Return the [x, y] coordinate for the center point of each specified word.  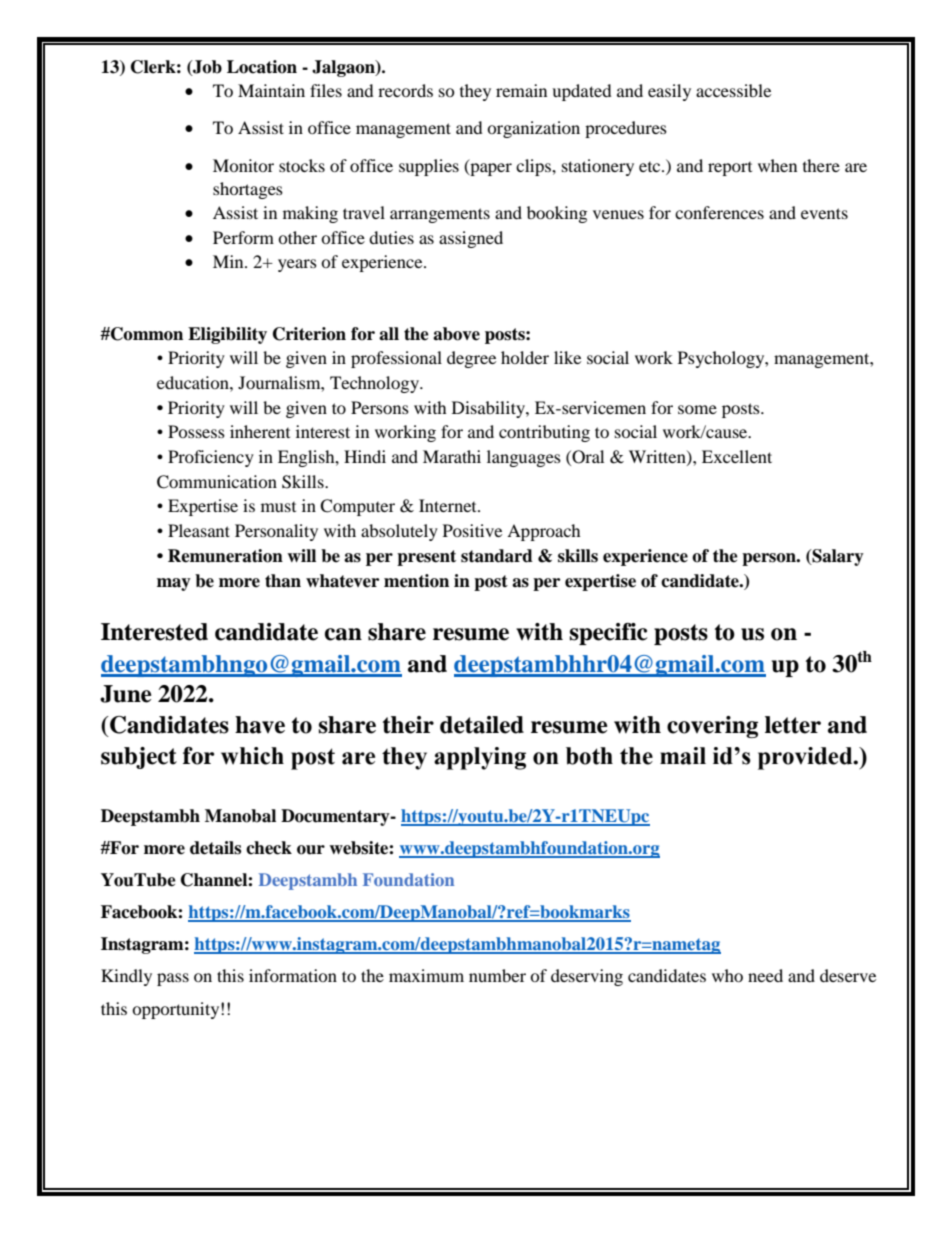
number [497, 975]
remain [521, 90]
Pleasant [199, 530]
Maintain [271, 90]
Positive [472, 530]
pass [173, 979]
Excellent [737, 456]
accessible [733, 90]
